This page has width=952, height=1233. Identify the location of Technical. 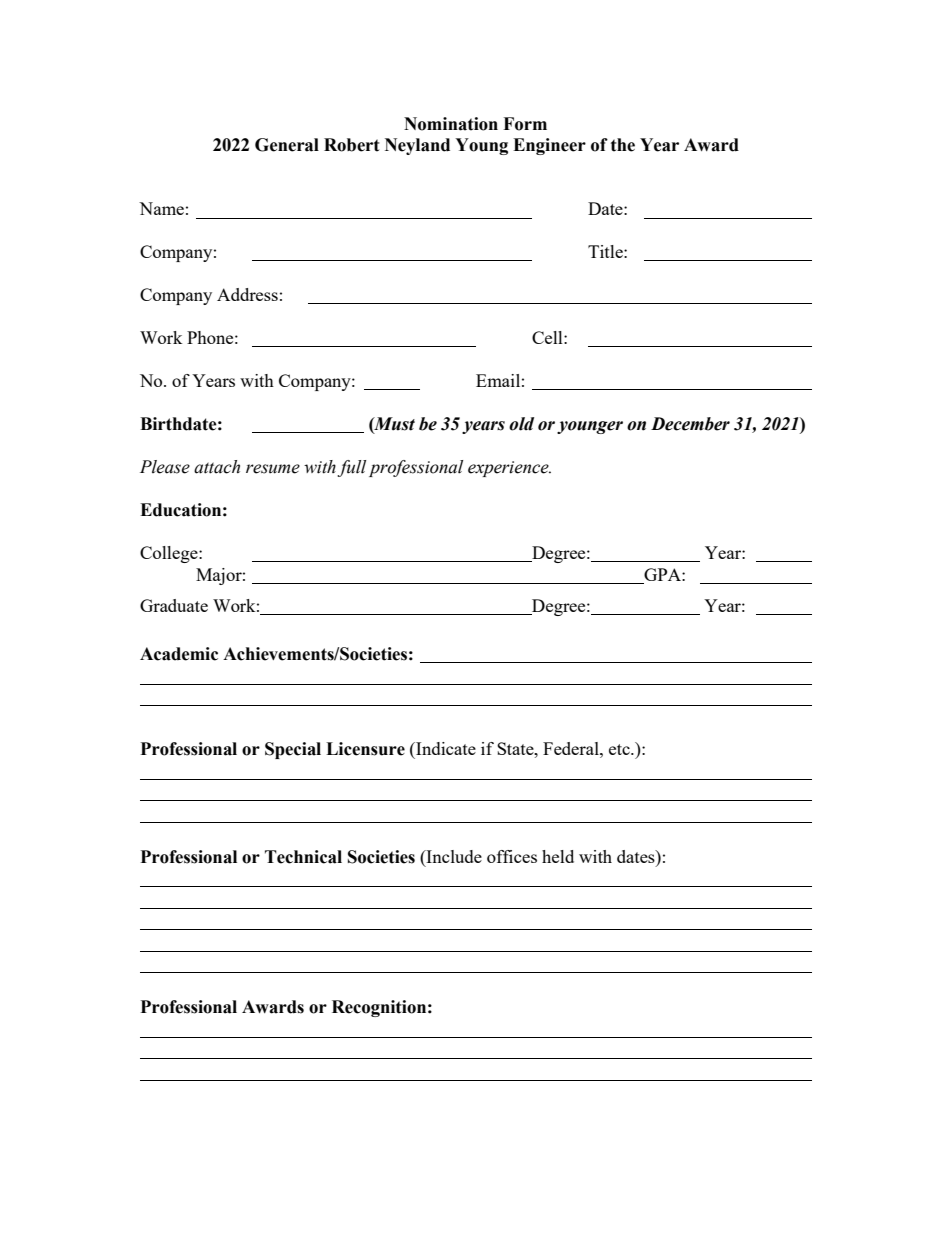
(303, 857).
